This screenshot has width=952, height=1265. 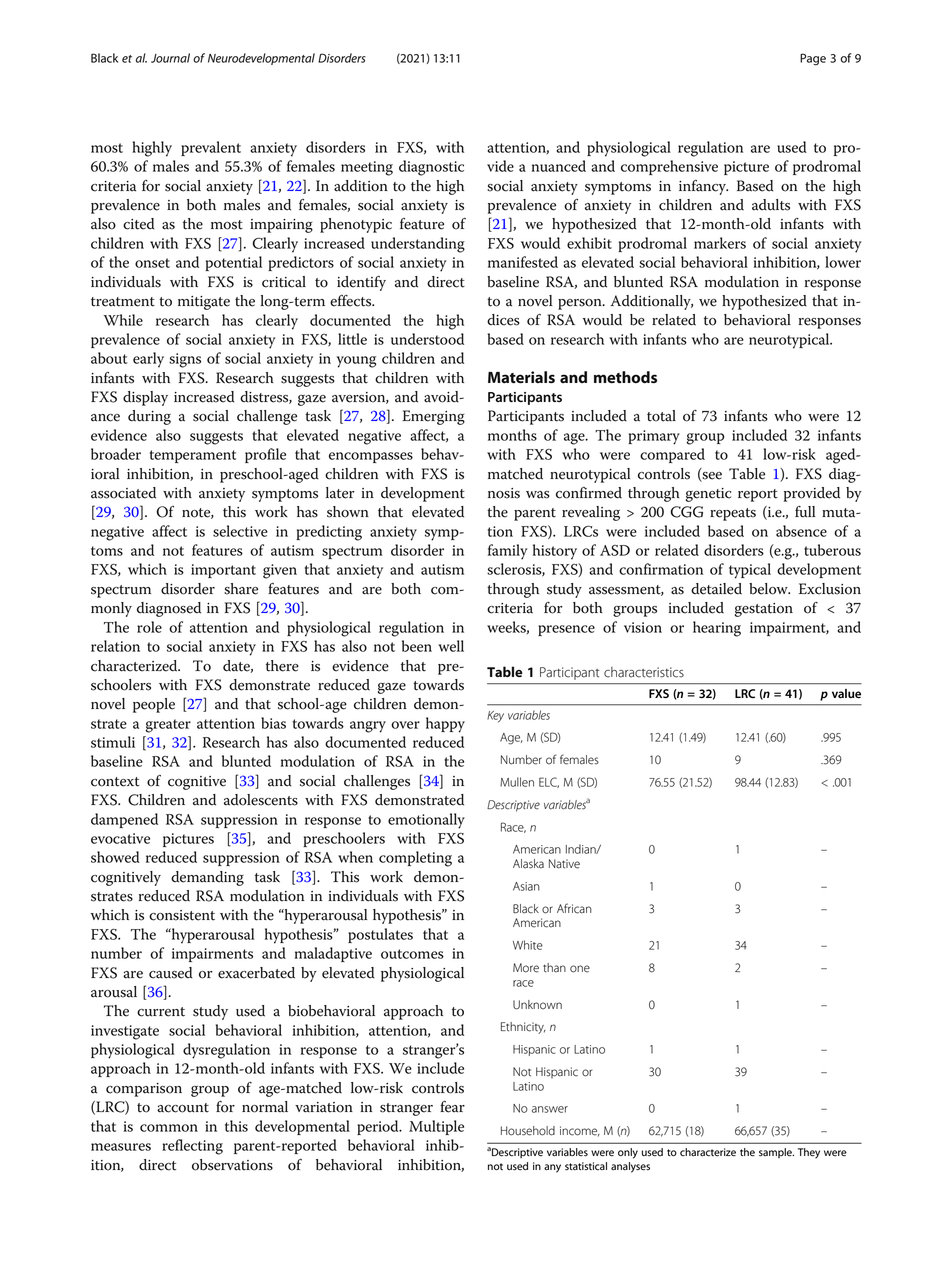 I want to click on reflecting, so click(x=192, y=1147).
